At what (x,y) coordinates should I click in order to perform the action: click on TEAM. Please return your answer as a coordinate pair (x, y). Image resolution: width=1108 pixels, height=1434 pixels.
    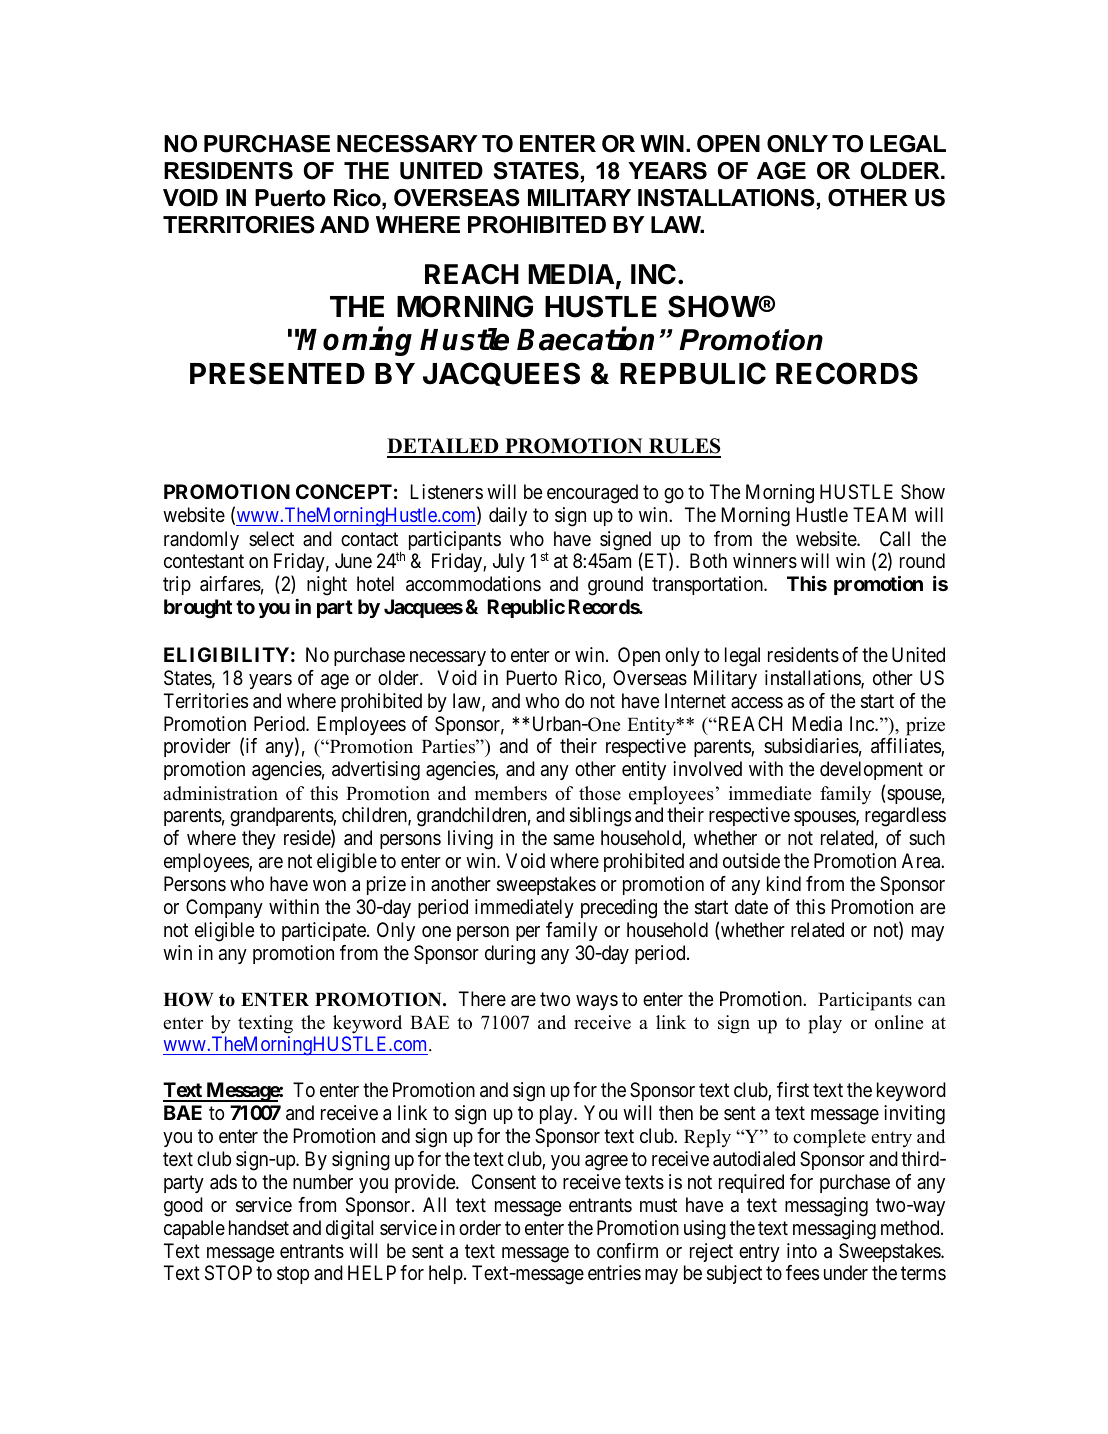
    Looking at the image, I should click on (879, 514).
